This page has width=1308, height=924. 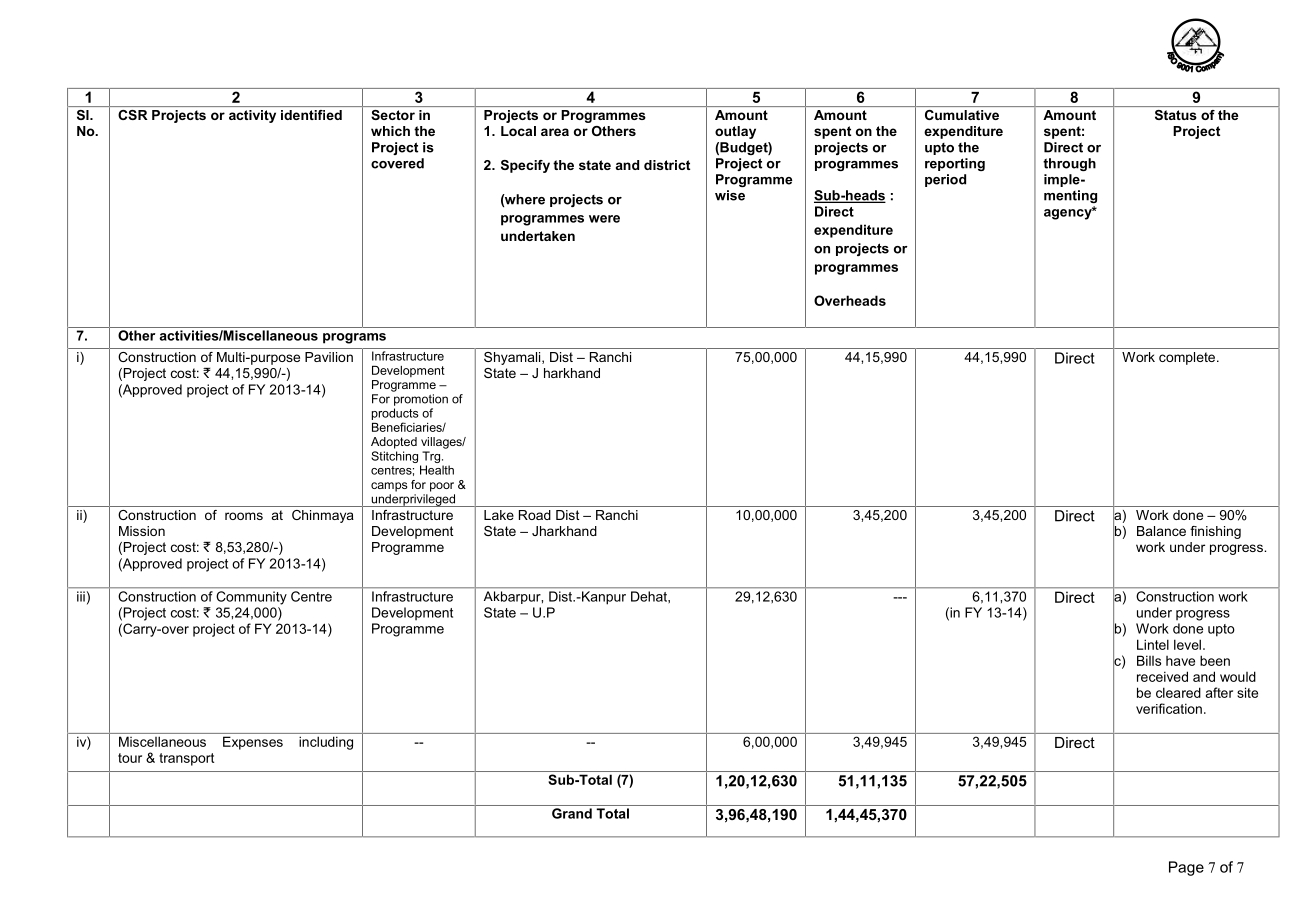 I want to click on outlay, so click(x=735, y=132).
